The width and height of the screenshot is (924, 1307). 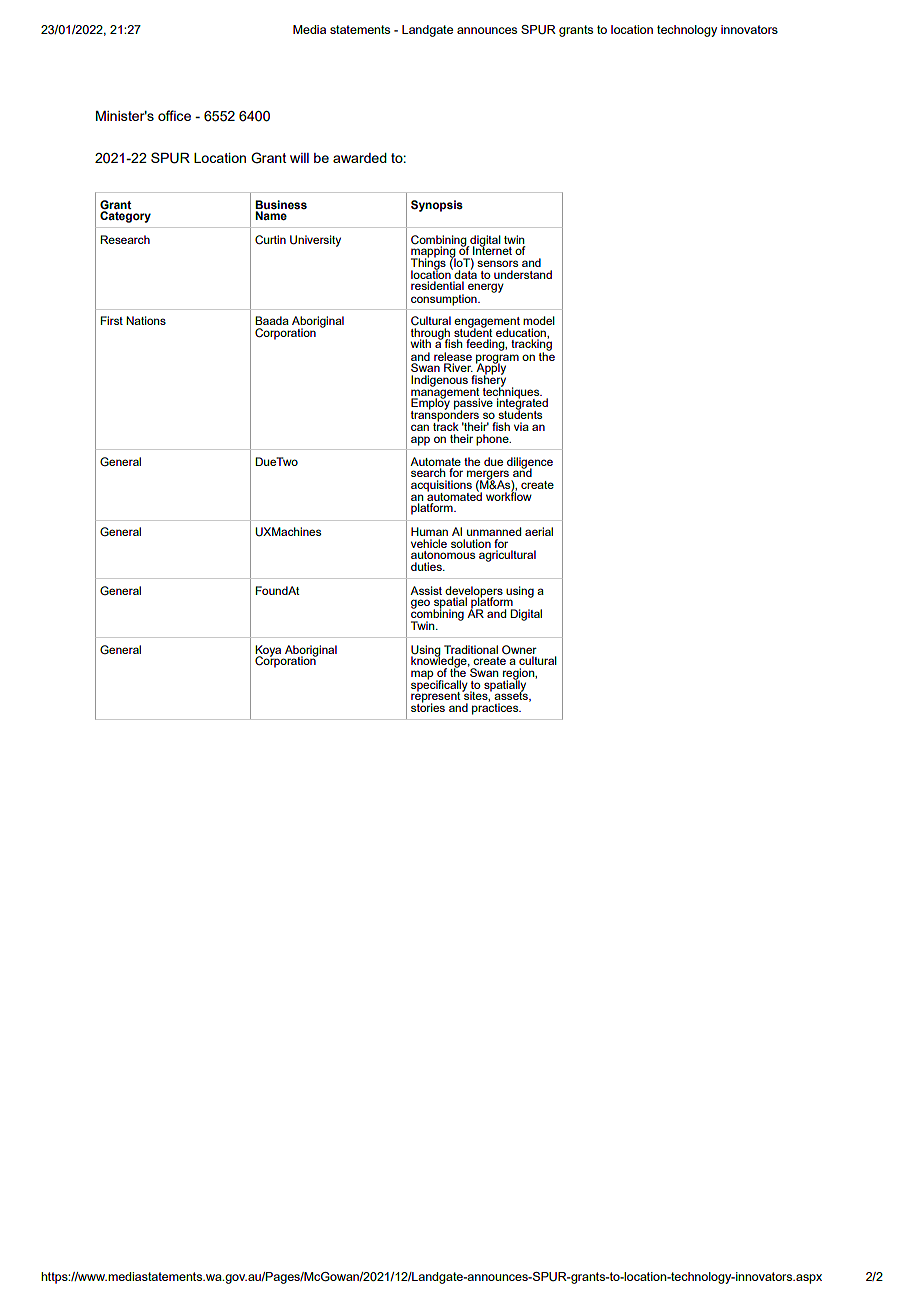 What do you see at coordinates (437, 206) in the screenshot?
I see `Synopsis` at bounding box center [437, 206].
